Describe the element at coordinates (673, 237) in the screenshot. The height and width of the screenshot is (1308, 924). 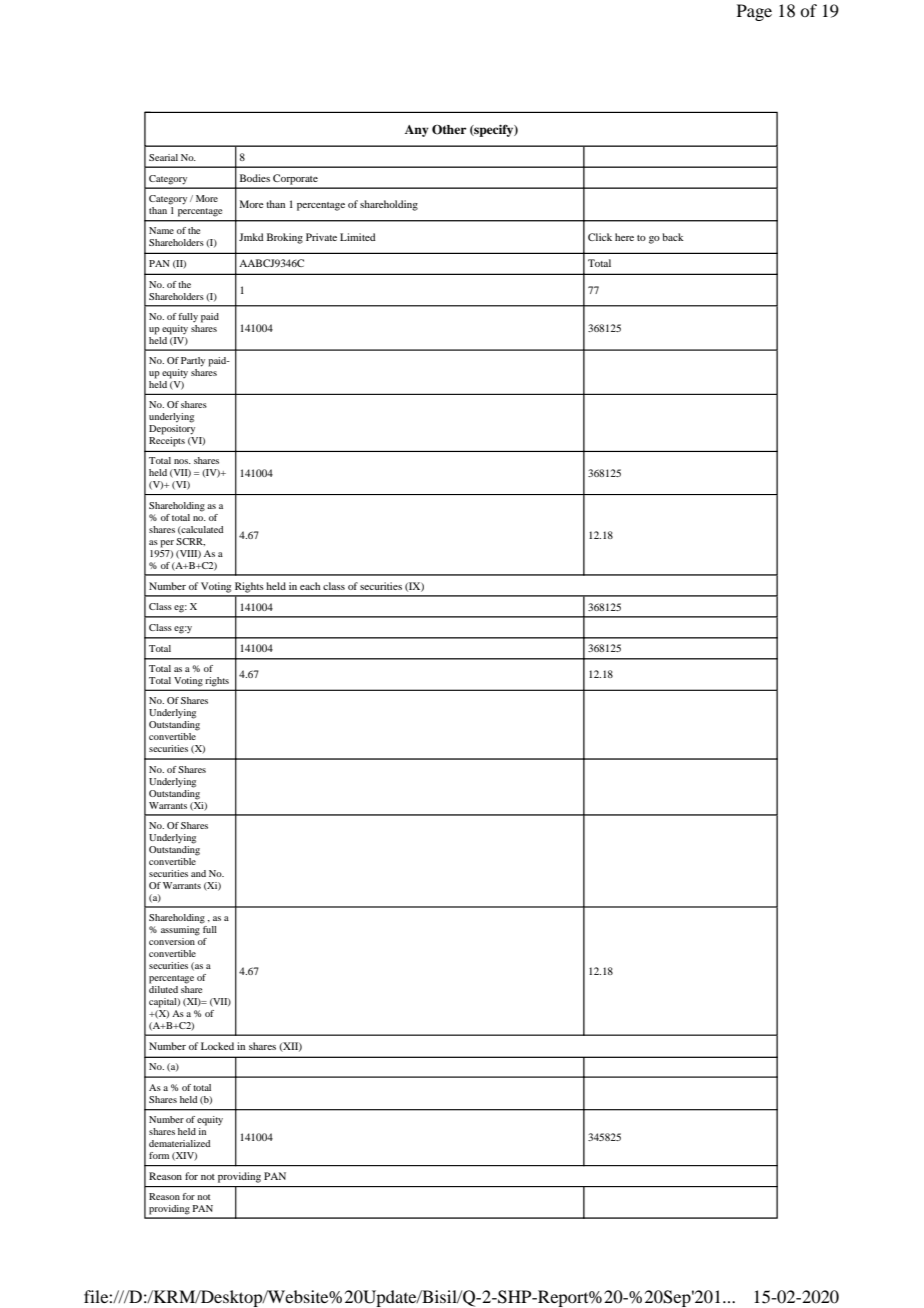
I see `back` at that location.
